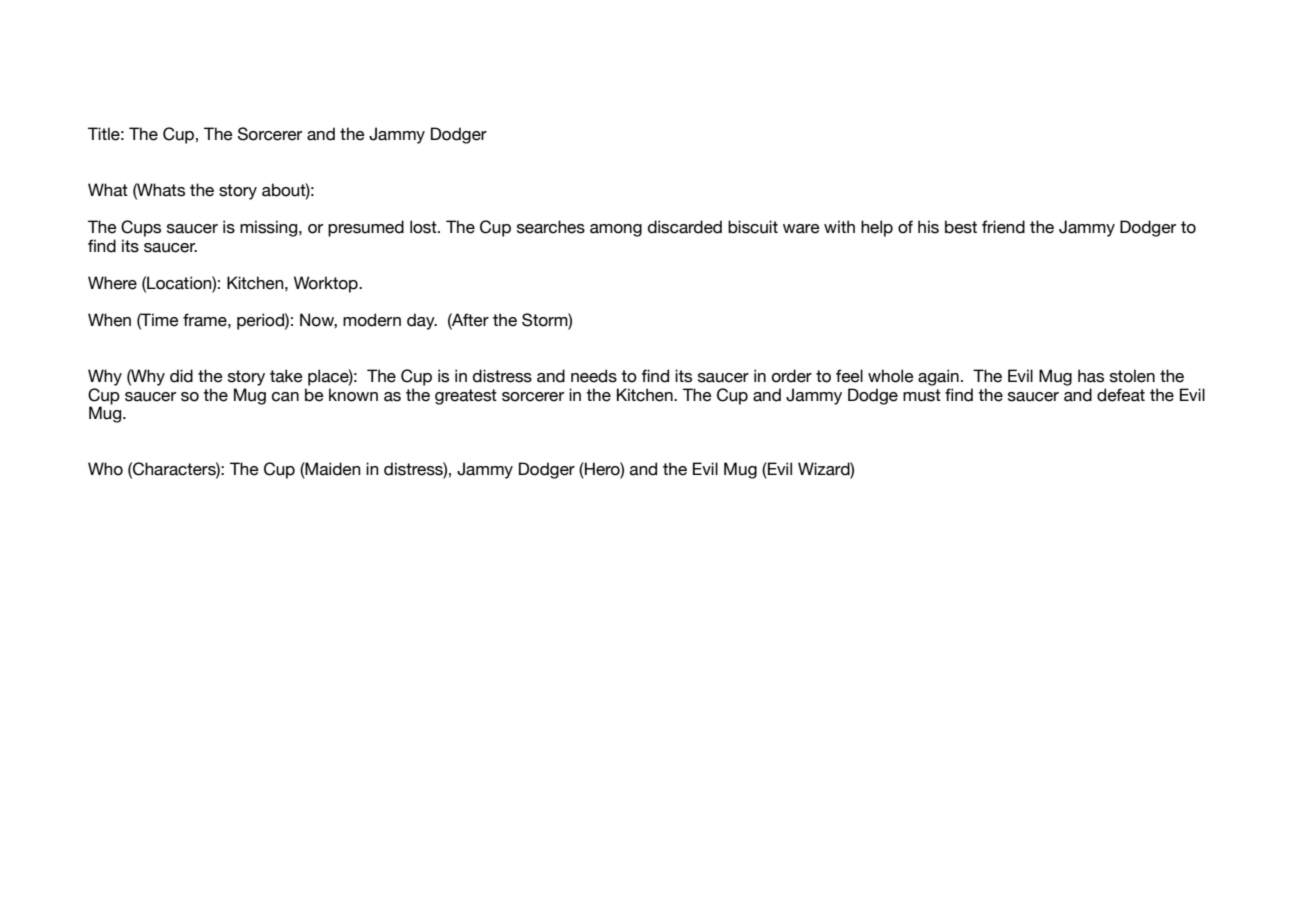  What do you see at coordinates (270, 228) in the screenshot?
I see `missing` at bounding box center [270, 228].
